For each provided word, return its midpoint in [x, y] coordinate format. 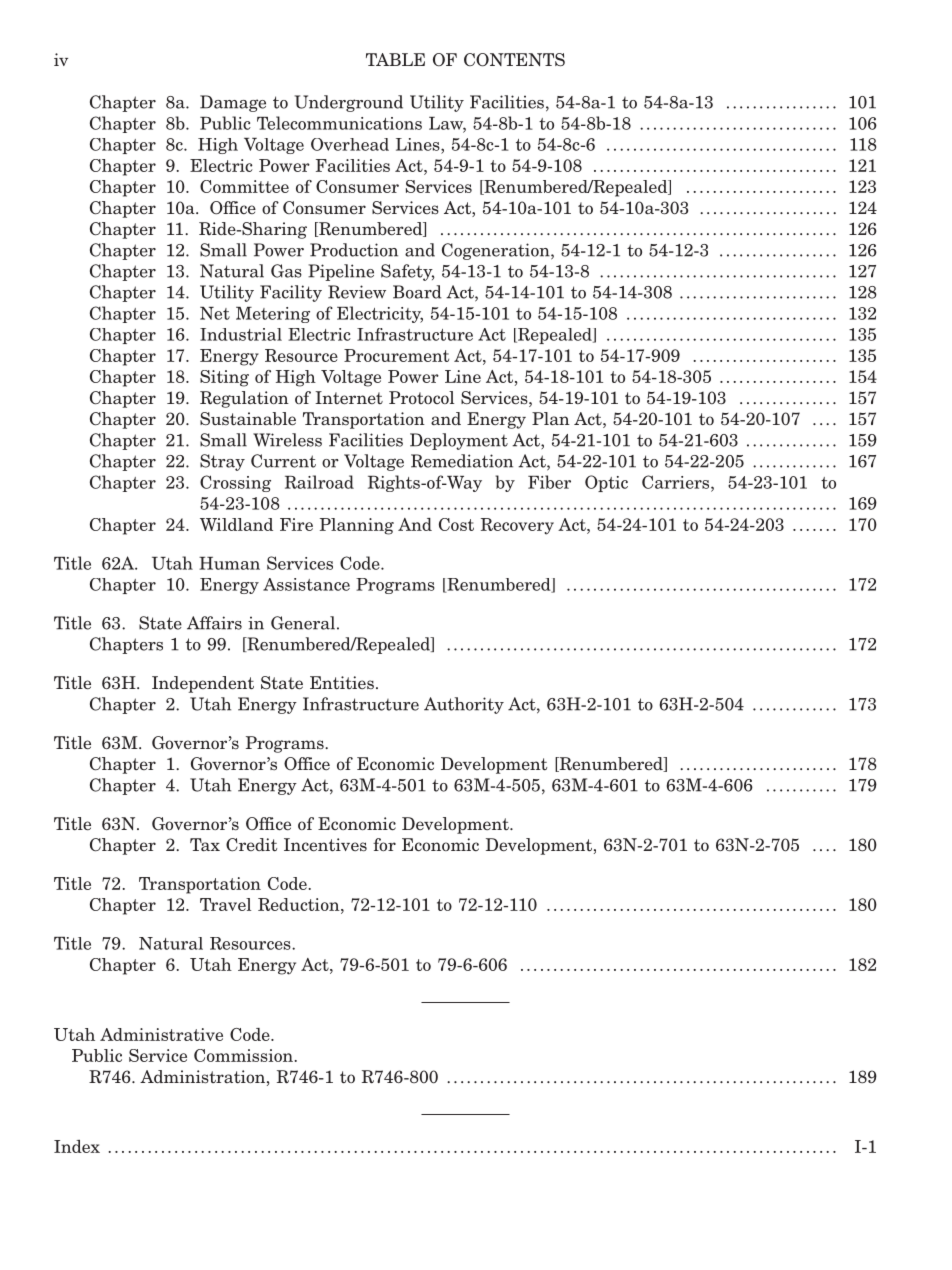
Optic [606, 483]
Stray [222, 462]
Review [357, 292]
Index [77, 1146]
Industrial [241, 334]
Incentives [325, 845]
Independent [203, 684]
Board [417, 292]
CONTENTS [514, 60]
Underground [349, 103]
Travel [225, 904]
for [384, 844]
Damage [233, 103]
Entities [342, 683]
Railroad [319, 482]
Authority [464, 705]
